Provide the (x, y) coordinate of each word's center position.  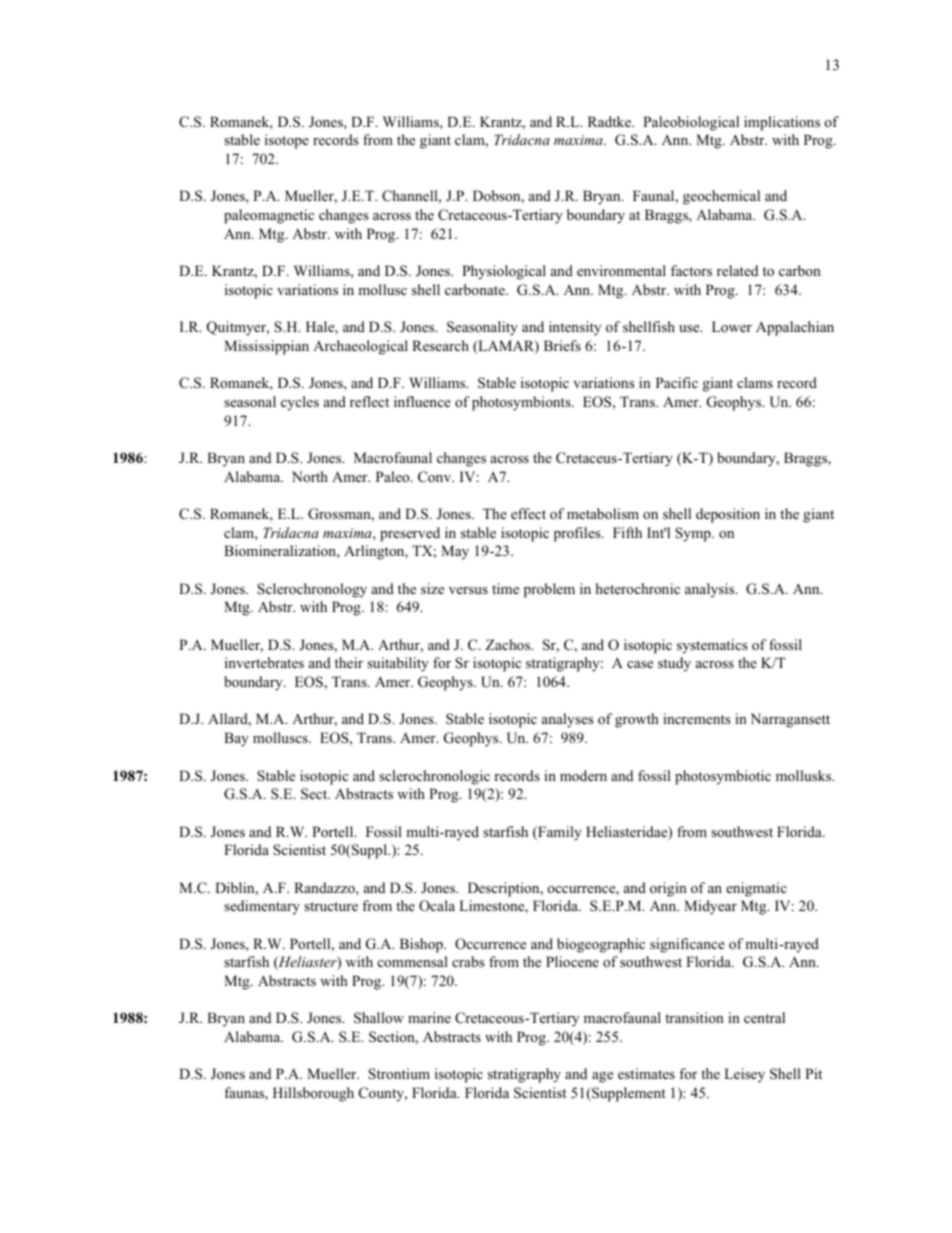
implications (782, 123)
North (310, 476)
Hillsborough (313, 1094)
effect (528, 513)
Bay (236, 739)
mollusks (805, 775)
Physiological (504, 272)
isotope (287, 141)
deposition (728, 515)
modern (583, 775)
